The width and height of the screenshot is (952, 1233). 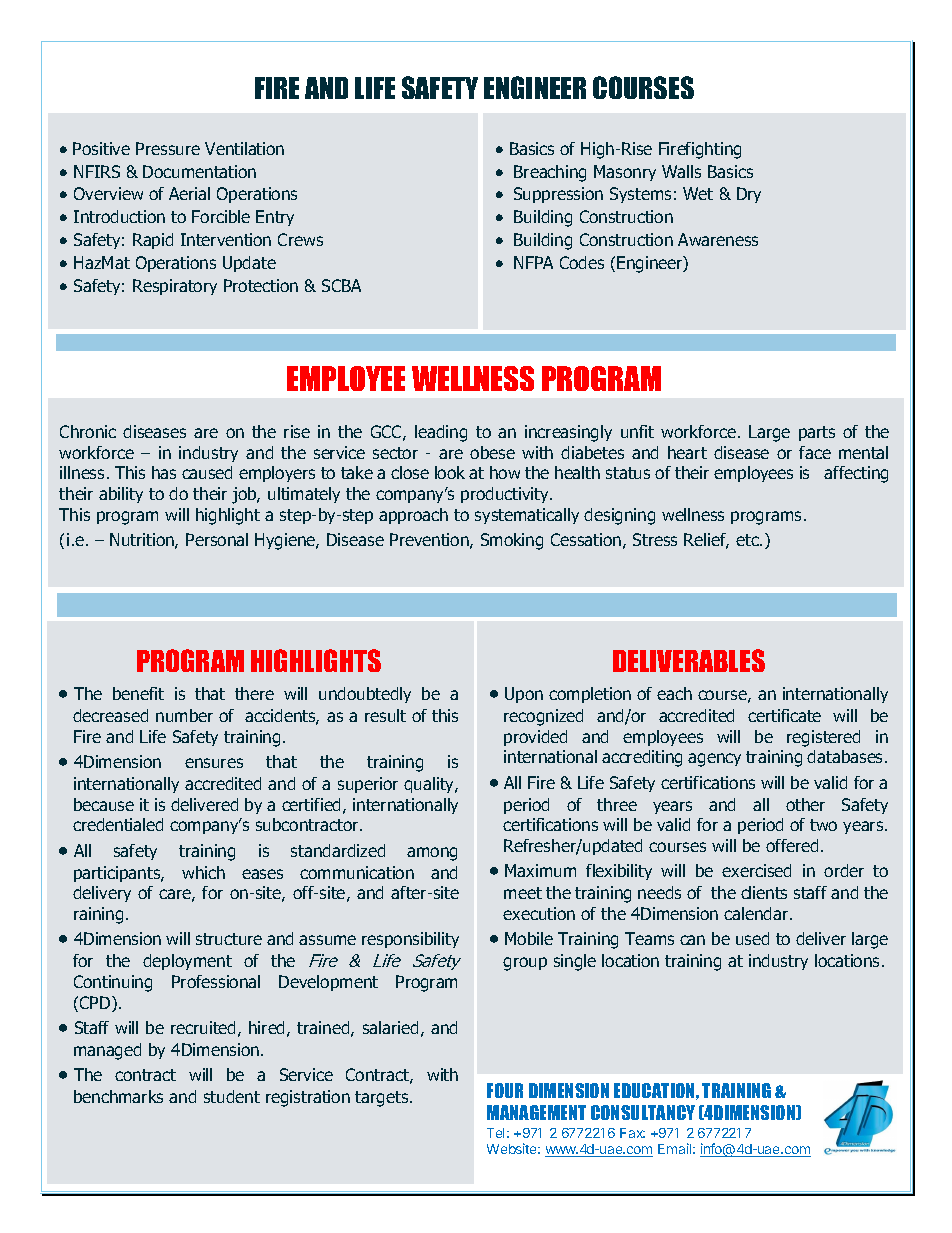 I want to click on Suppression, so click(x=558, y=195).
